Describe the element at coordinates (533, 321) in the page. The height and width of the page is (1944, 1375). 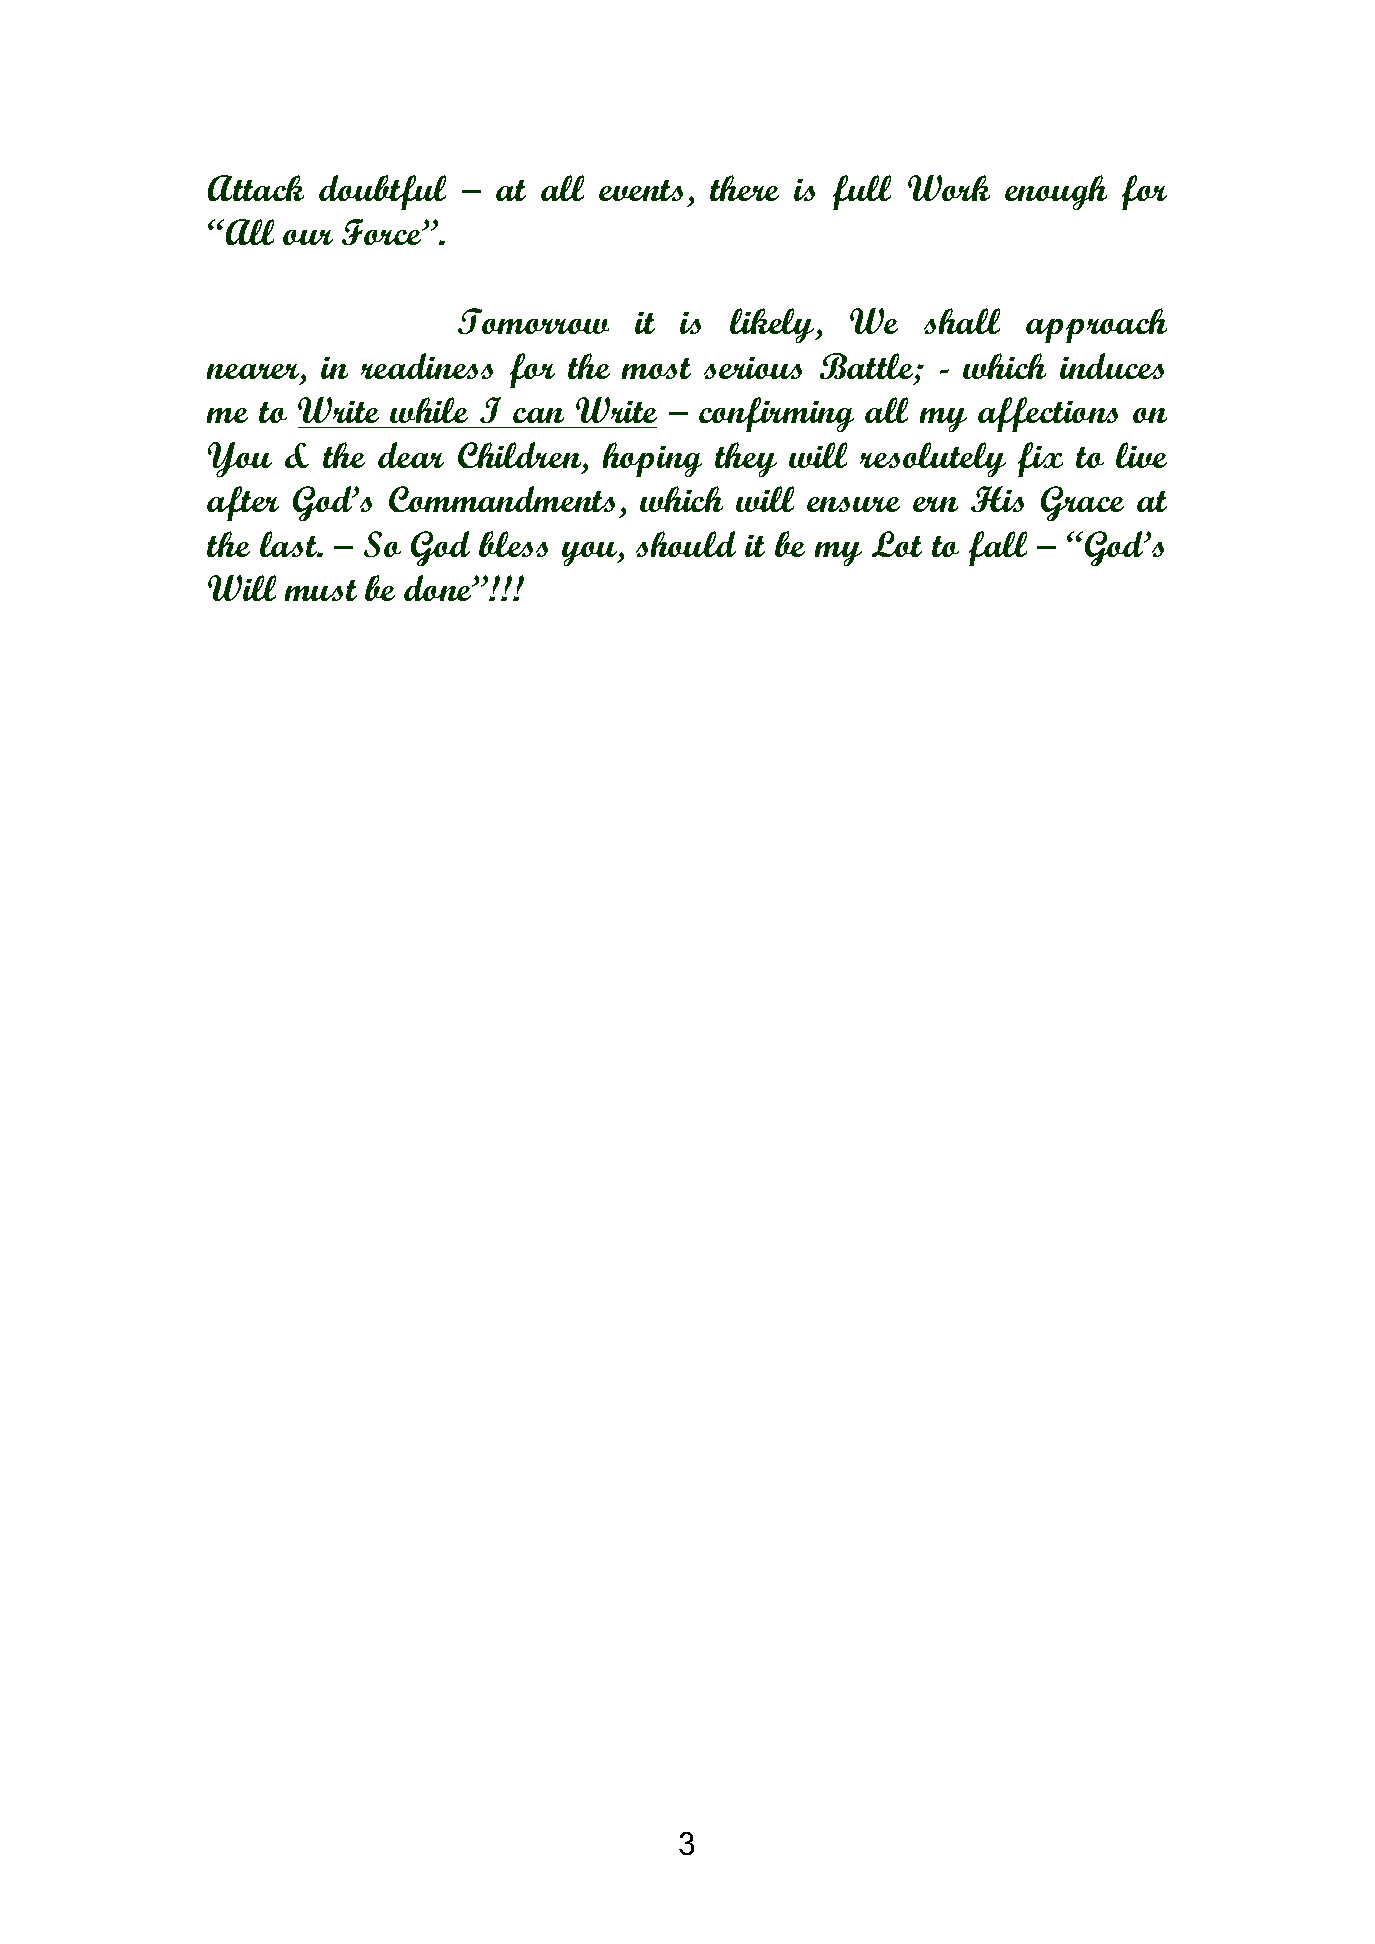
I see `Tomorrow` at that location.
